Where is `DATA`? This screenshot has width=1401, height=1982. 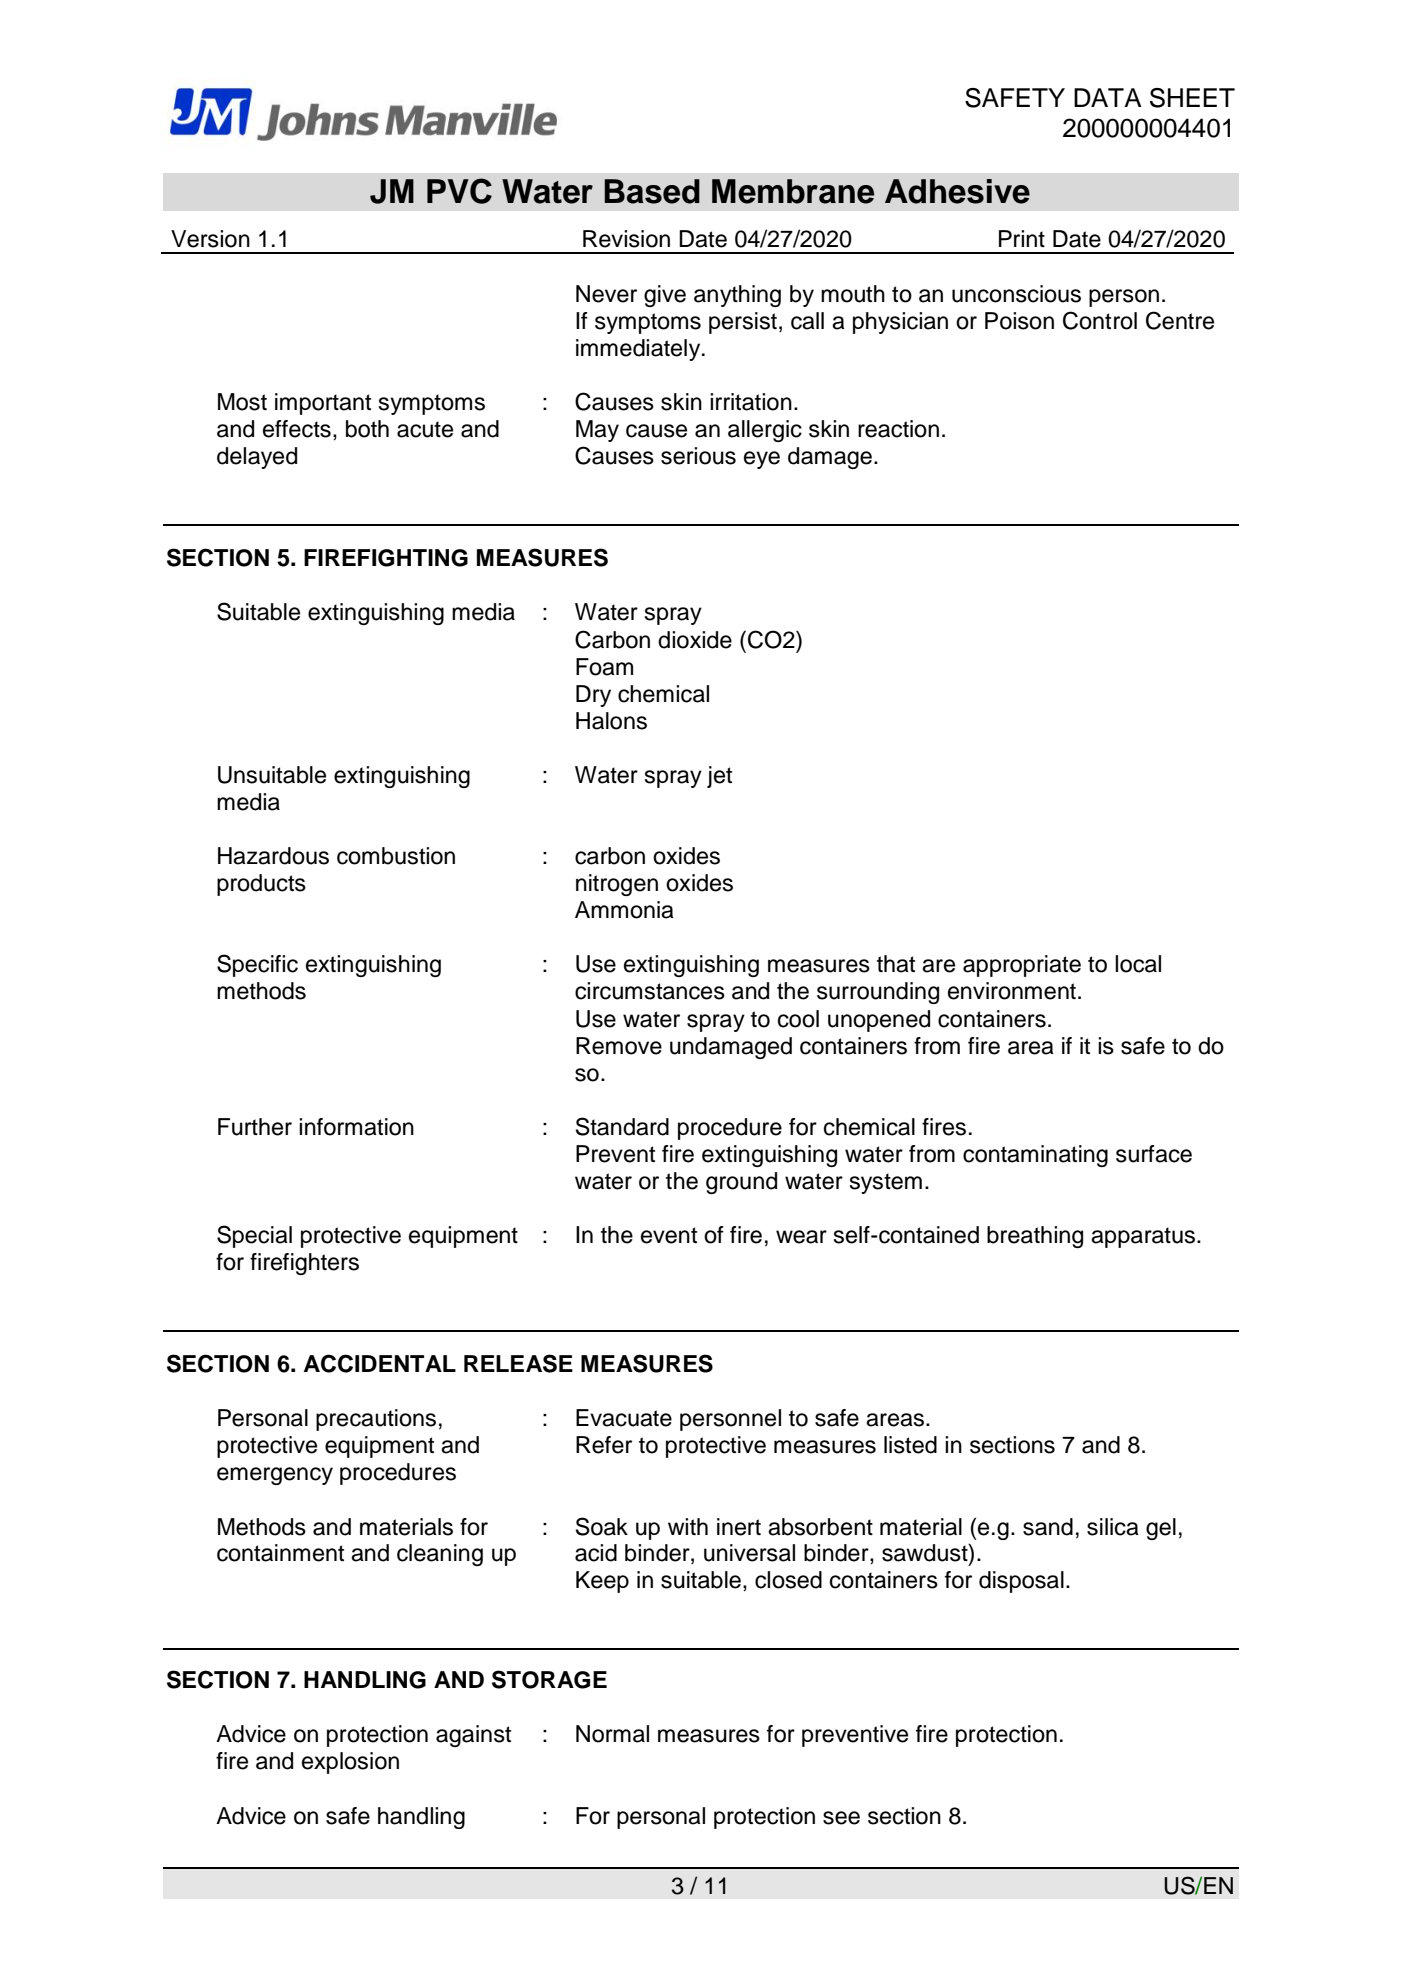
DATA is located at coordinates (1108, 97).
